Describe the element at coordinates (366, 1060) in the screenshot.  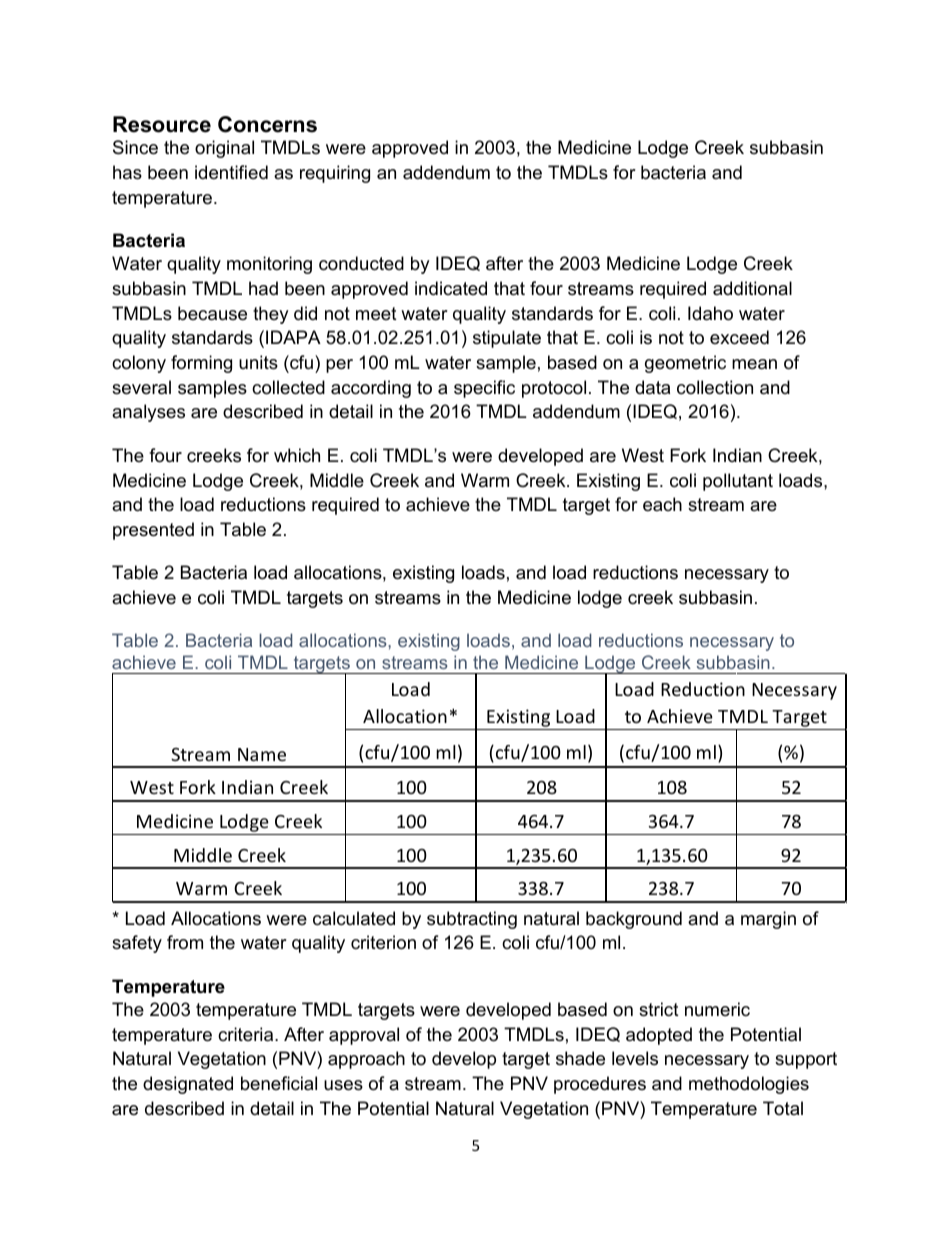
I see `approach` at that location.
